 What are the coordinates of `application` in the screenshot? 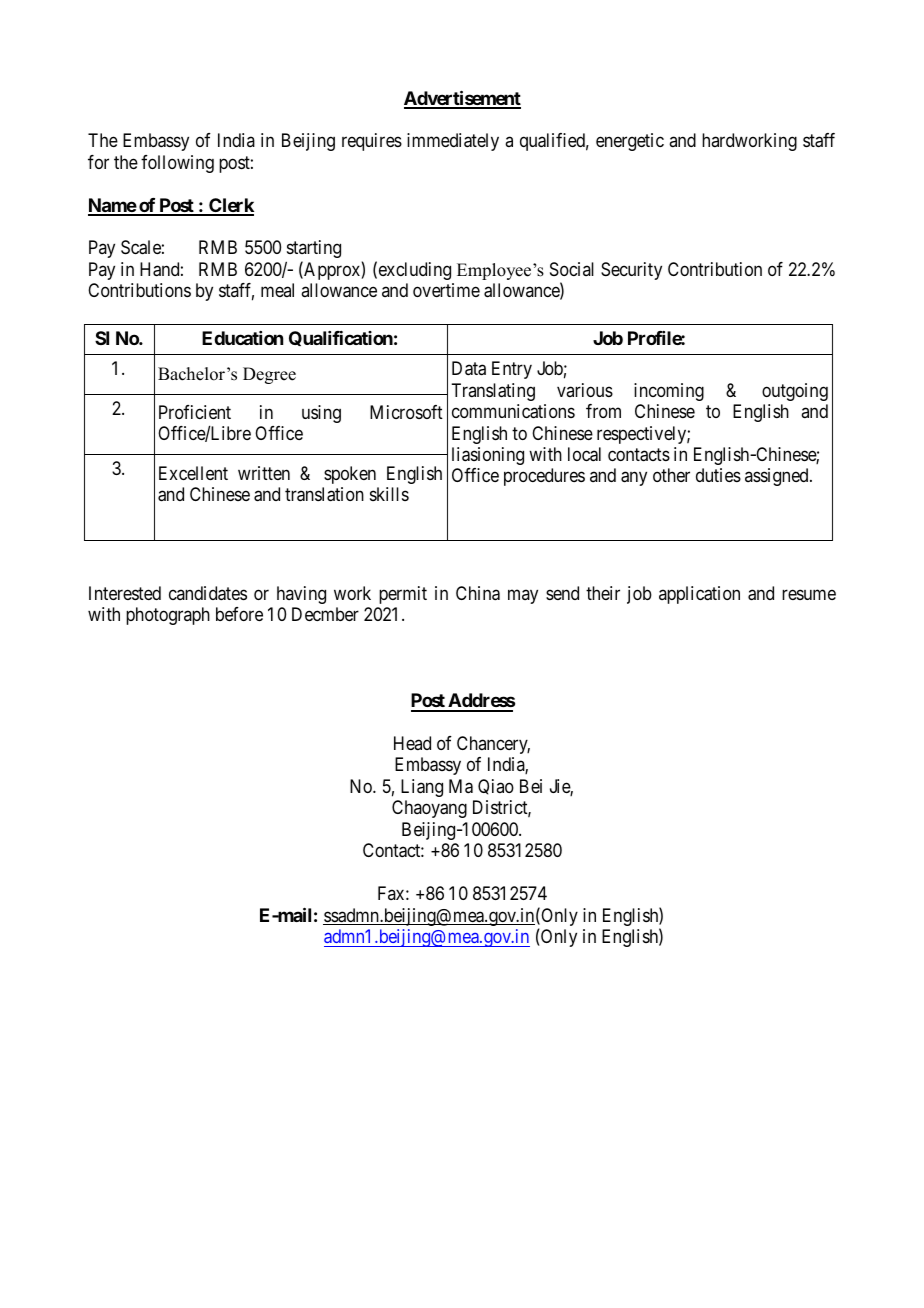 It's located at (699, 595).
